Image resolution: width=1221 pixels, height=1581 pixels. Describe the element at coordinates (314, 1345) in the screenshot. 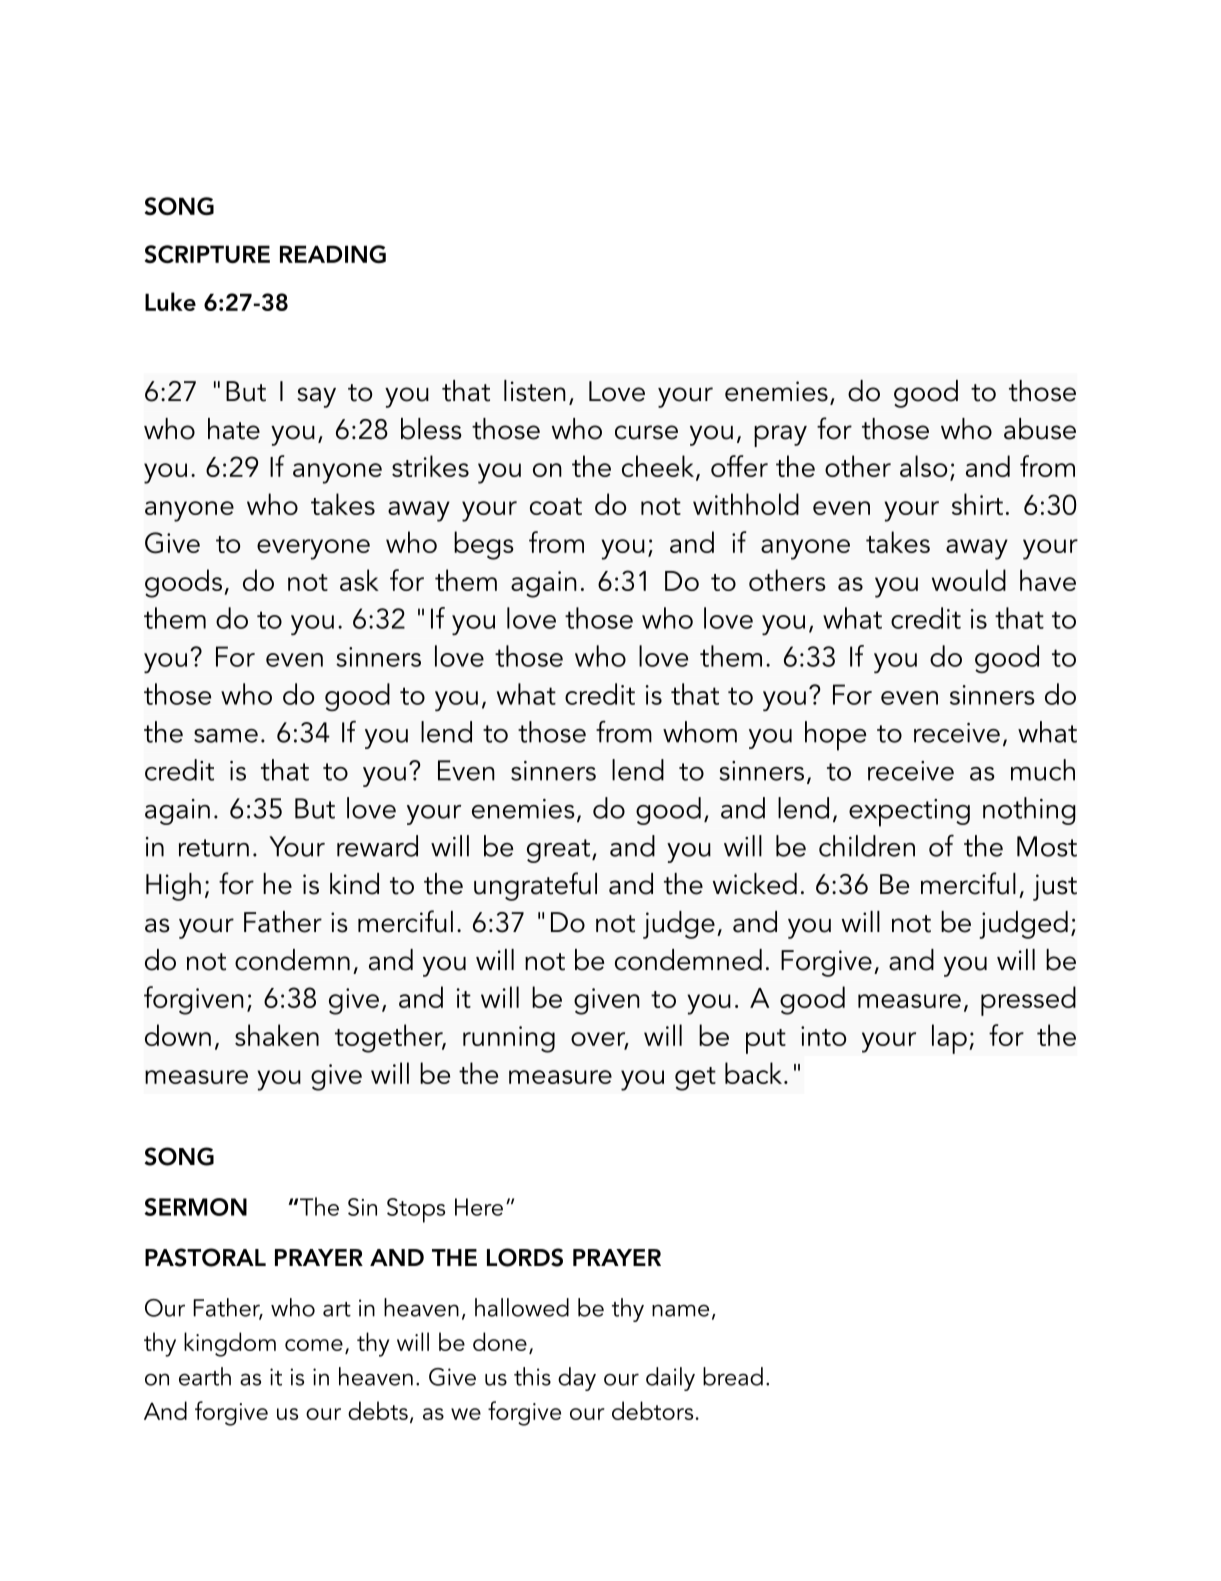

I see `come` at that location.
